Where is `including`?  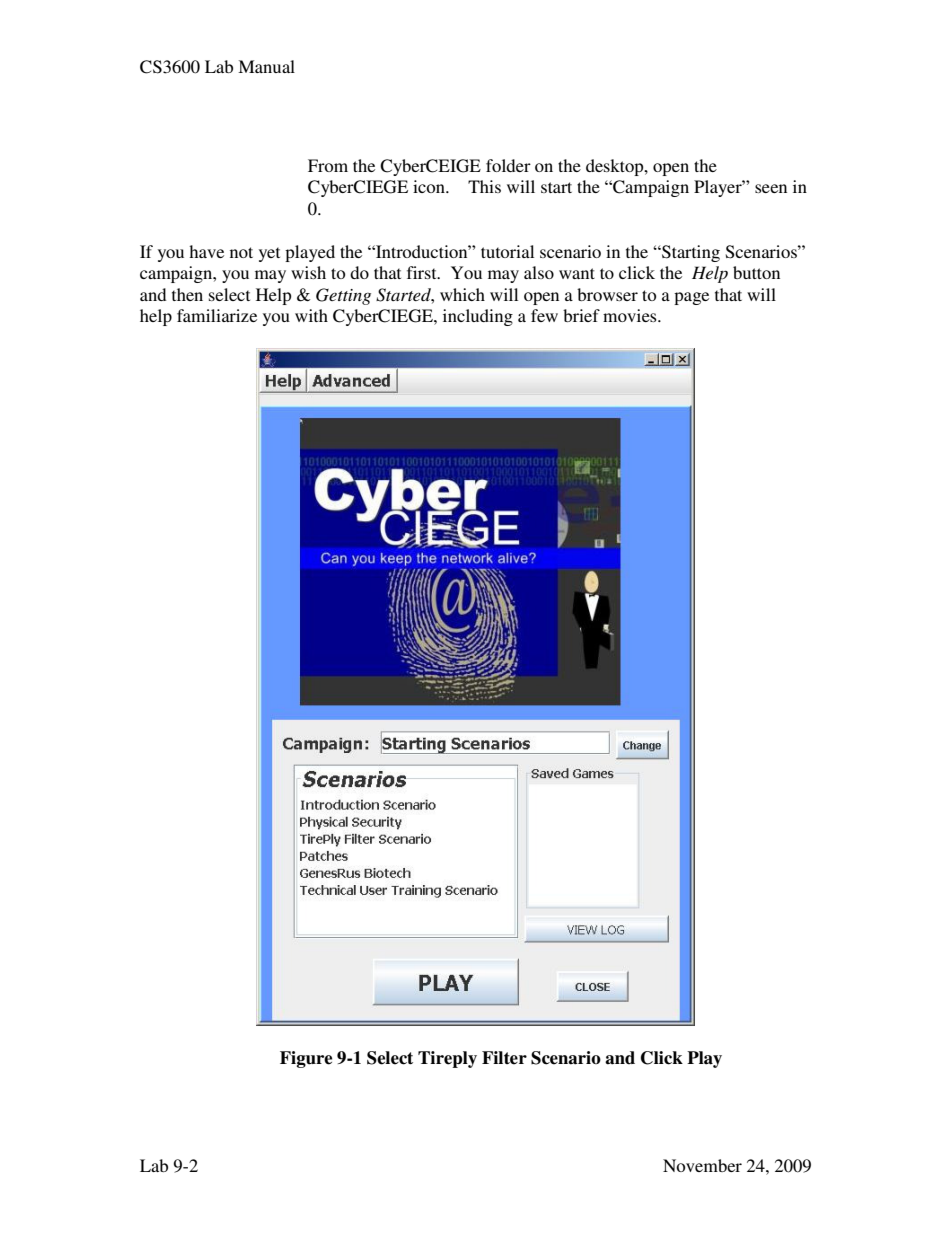 including is located at coordinates (478, 317).
